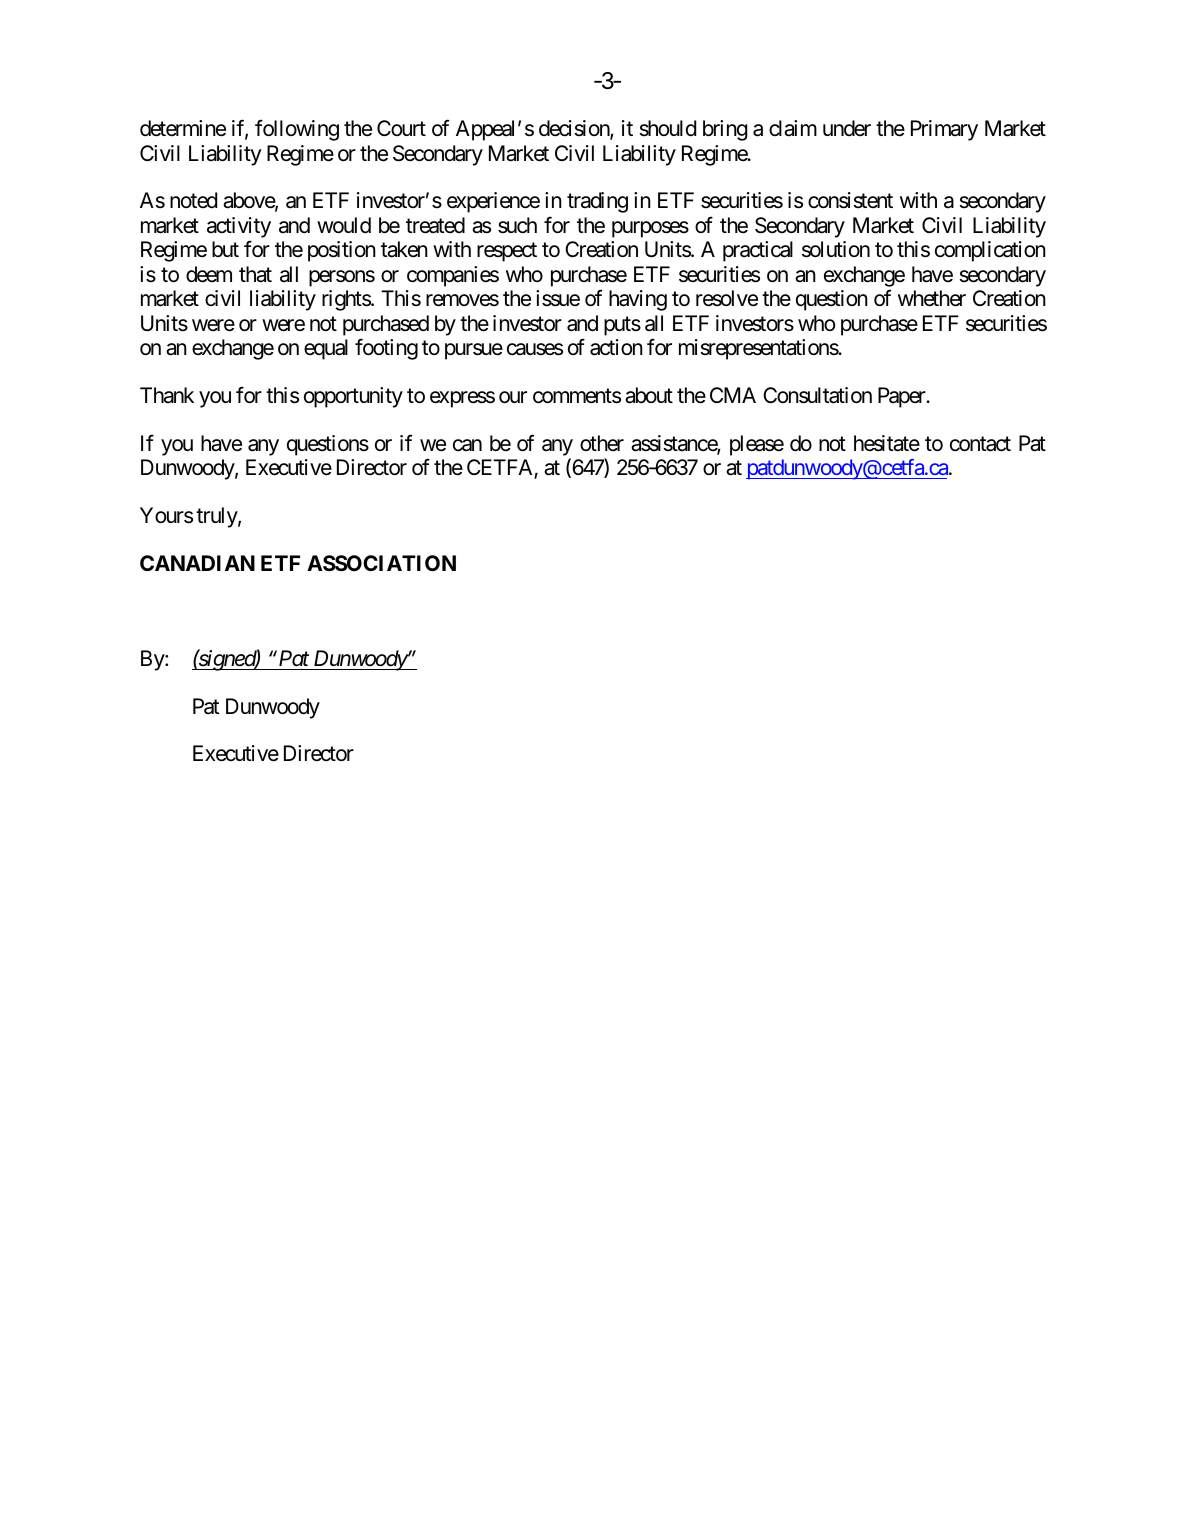  Describe the element at coordinates (326, 349) in the screenshot. I see `equal` at that location.
